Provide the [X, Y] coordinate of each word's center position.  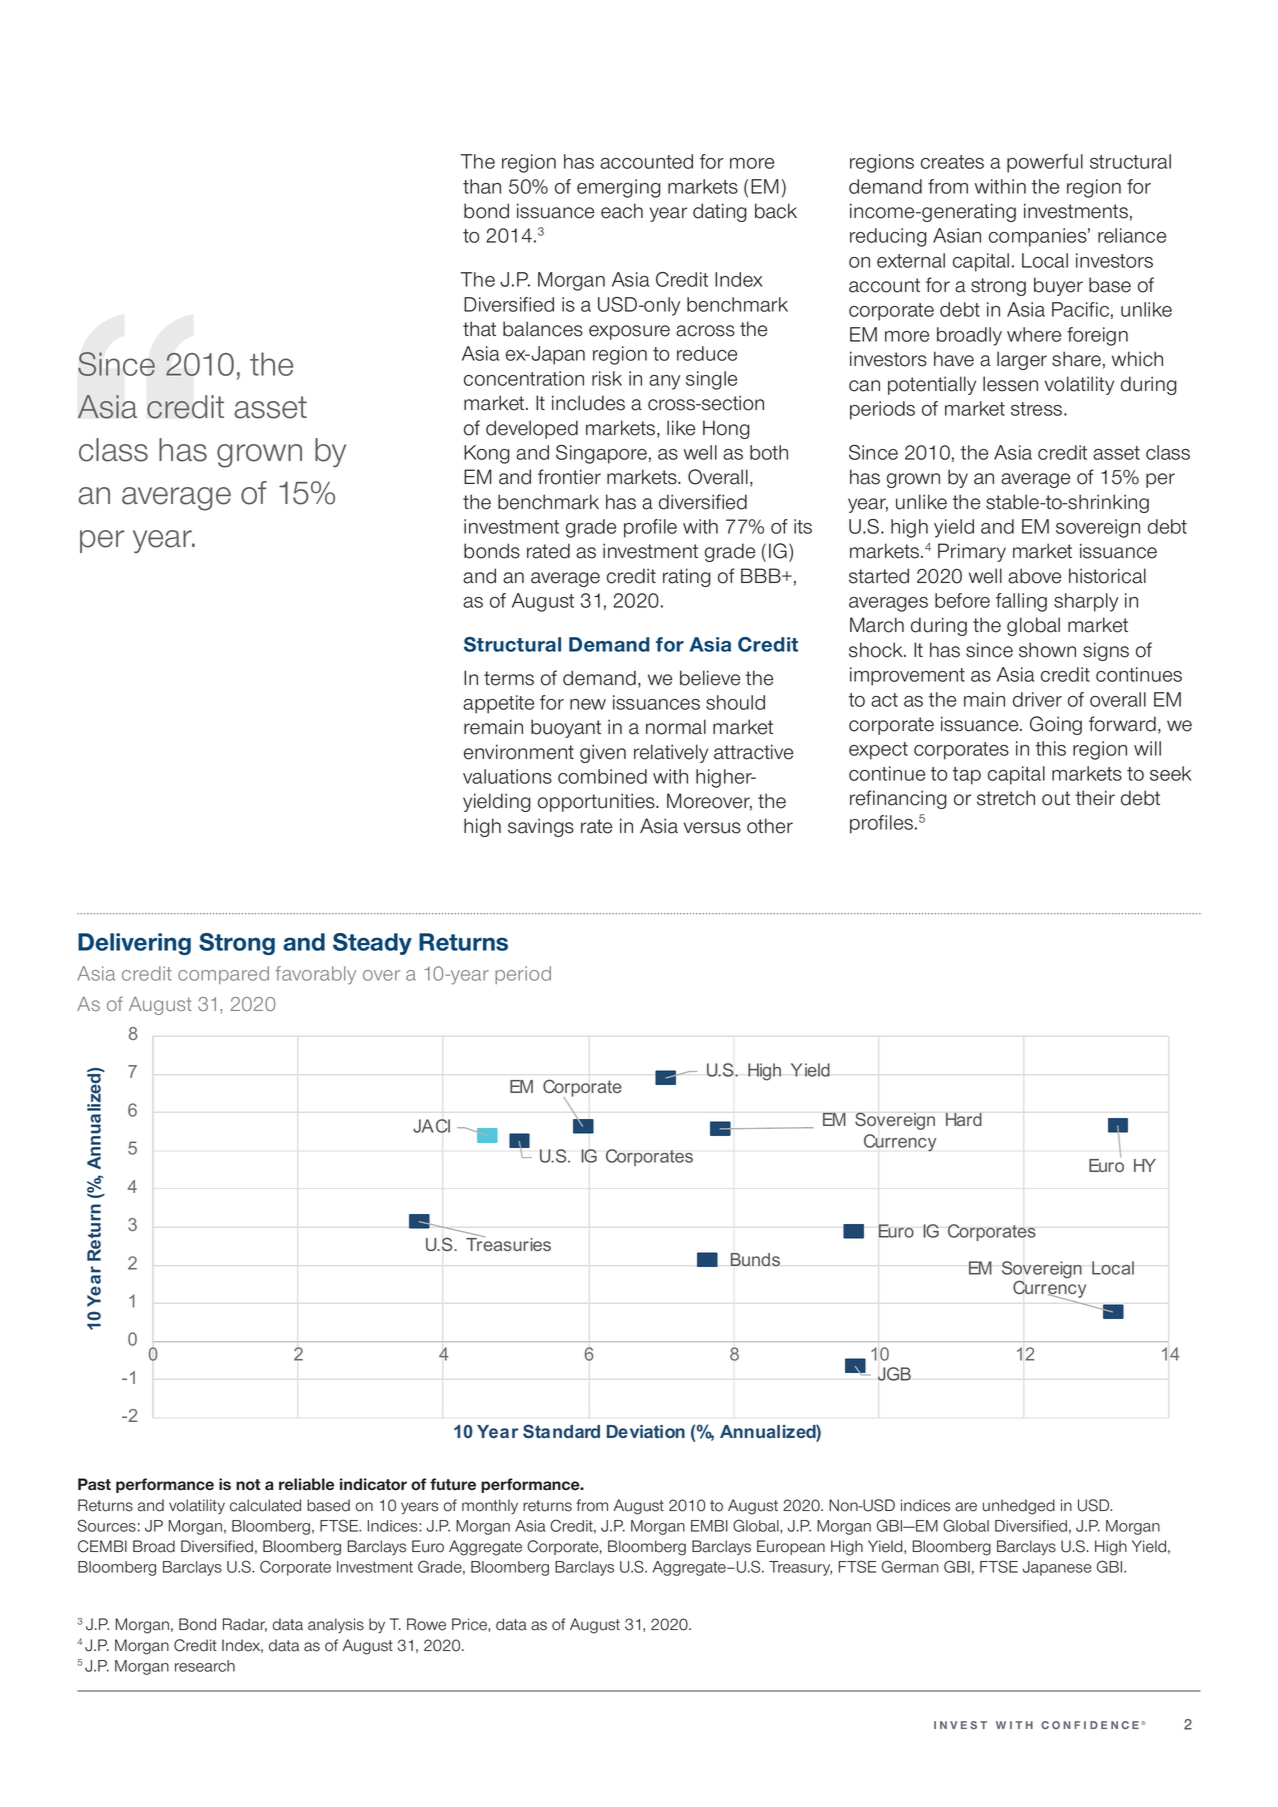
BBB [762, 575]
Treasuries [508, 1243]
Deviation [646, 1431]
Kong [487, 454]
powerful [1045, 163]
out [1056, 798]
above [1034, 576]
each [622, 211]
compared [223, 975]
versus [712, 828]
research [205, 1666]
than [482, 186]
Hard [964, 1119]
